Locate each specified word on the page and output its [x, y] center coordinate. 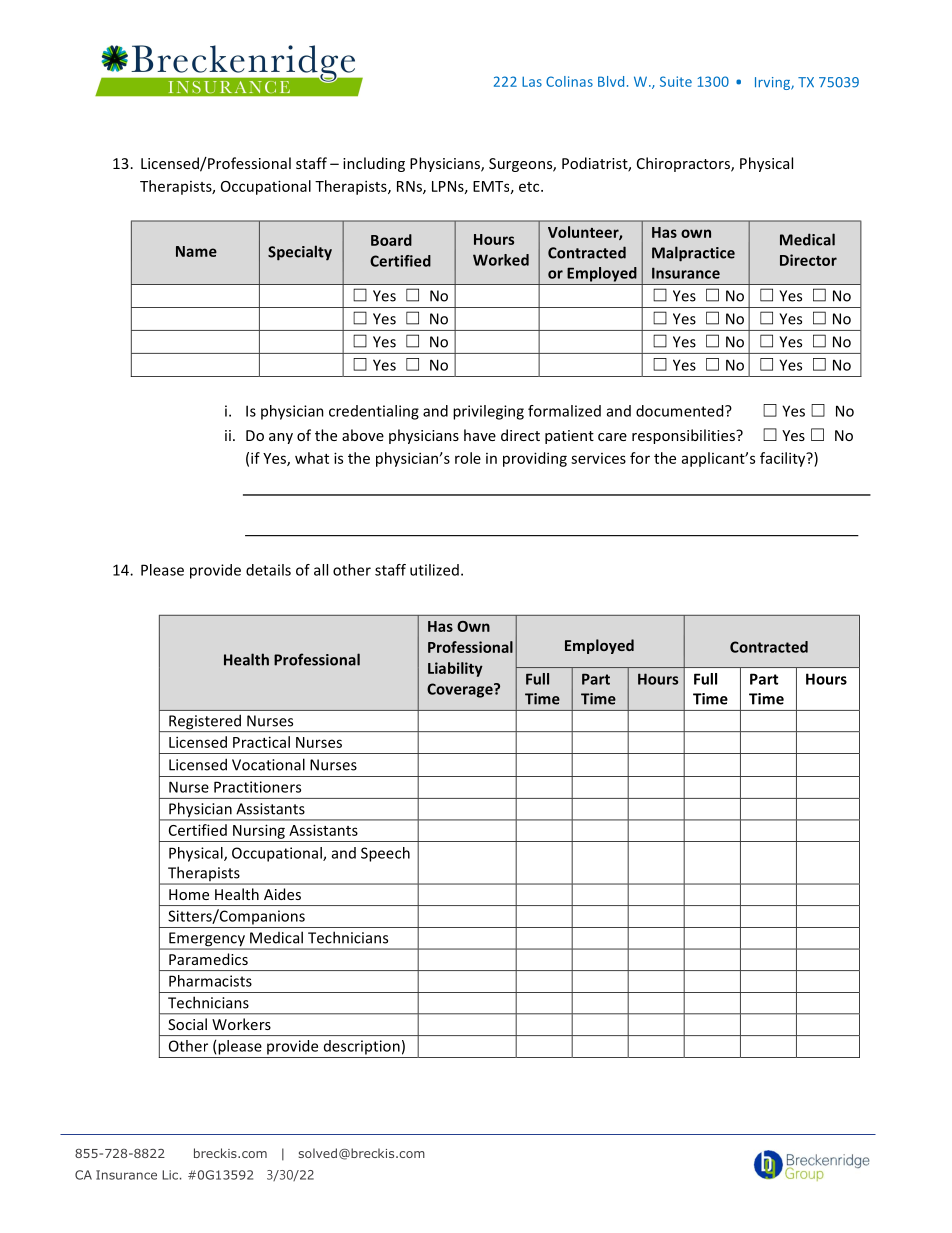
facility [784, 459]
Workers [241, 1024]
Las [532, 81]
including [374, 164]
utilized [434, 570]
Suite [676, 81]
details [268, 570]
